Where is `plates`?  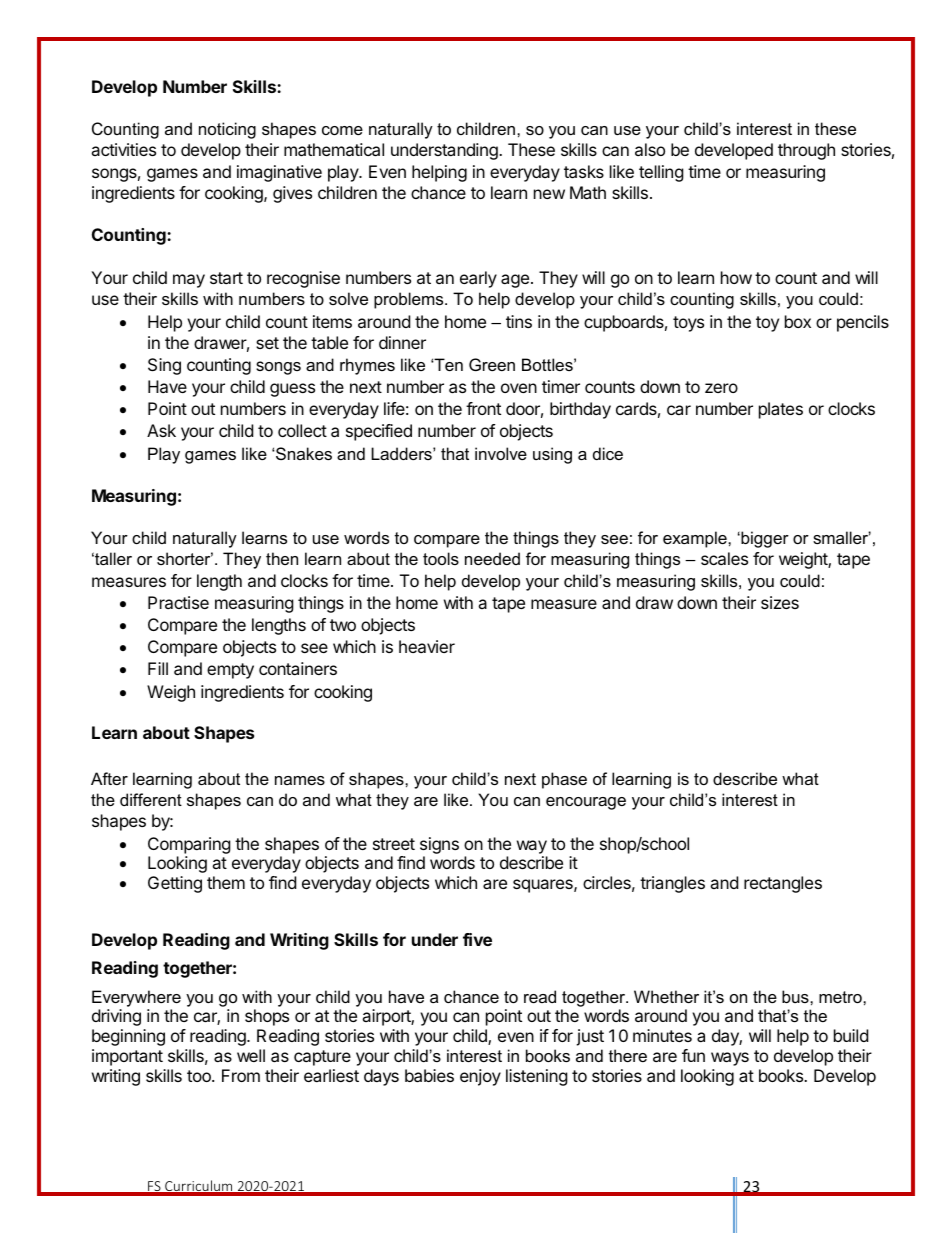
plates is located at coordinates (781, 410).
